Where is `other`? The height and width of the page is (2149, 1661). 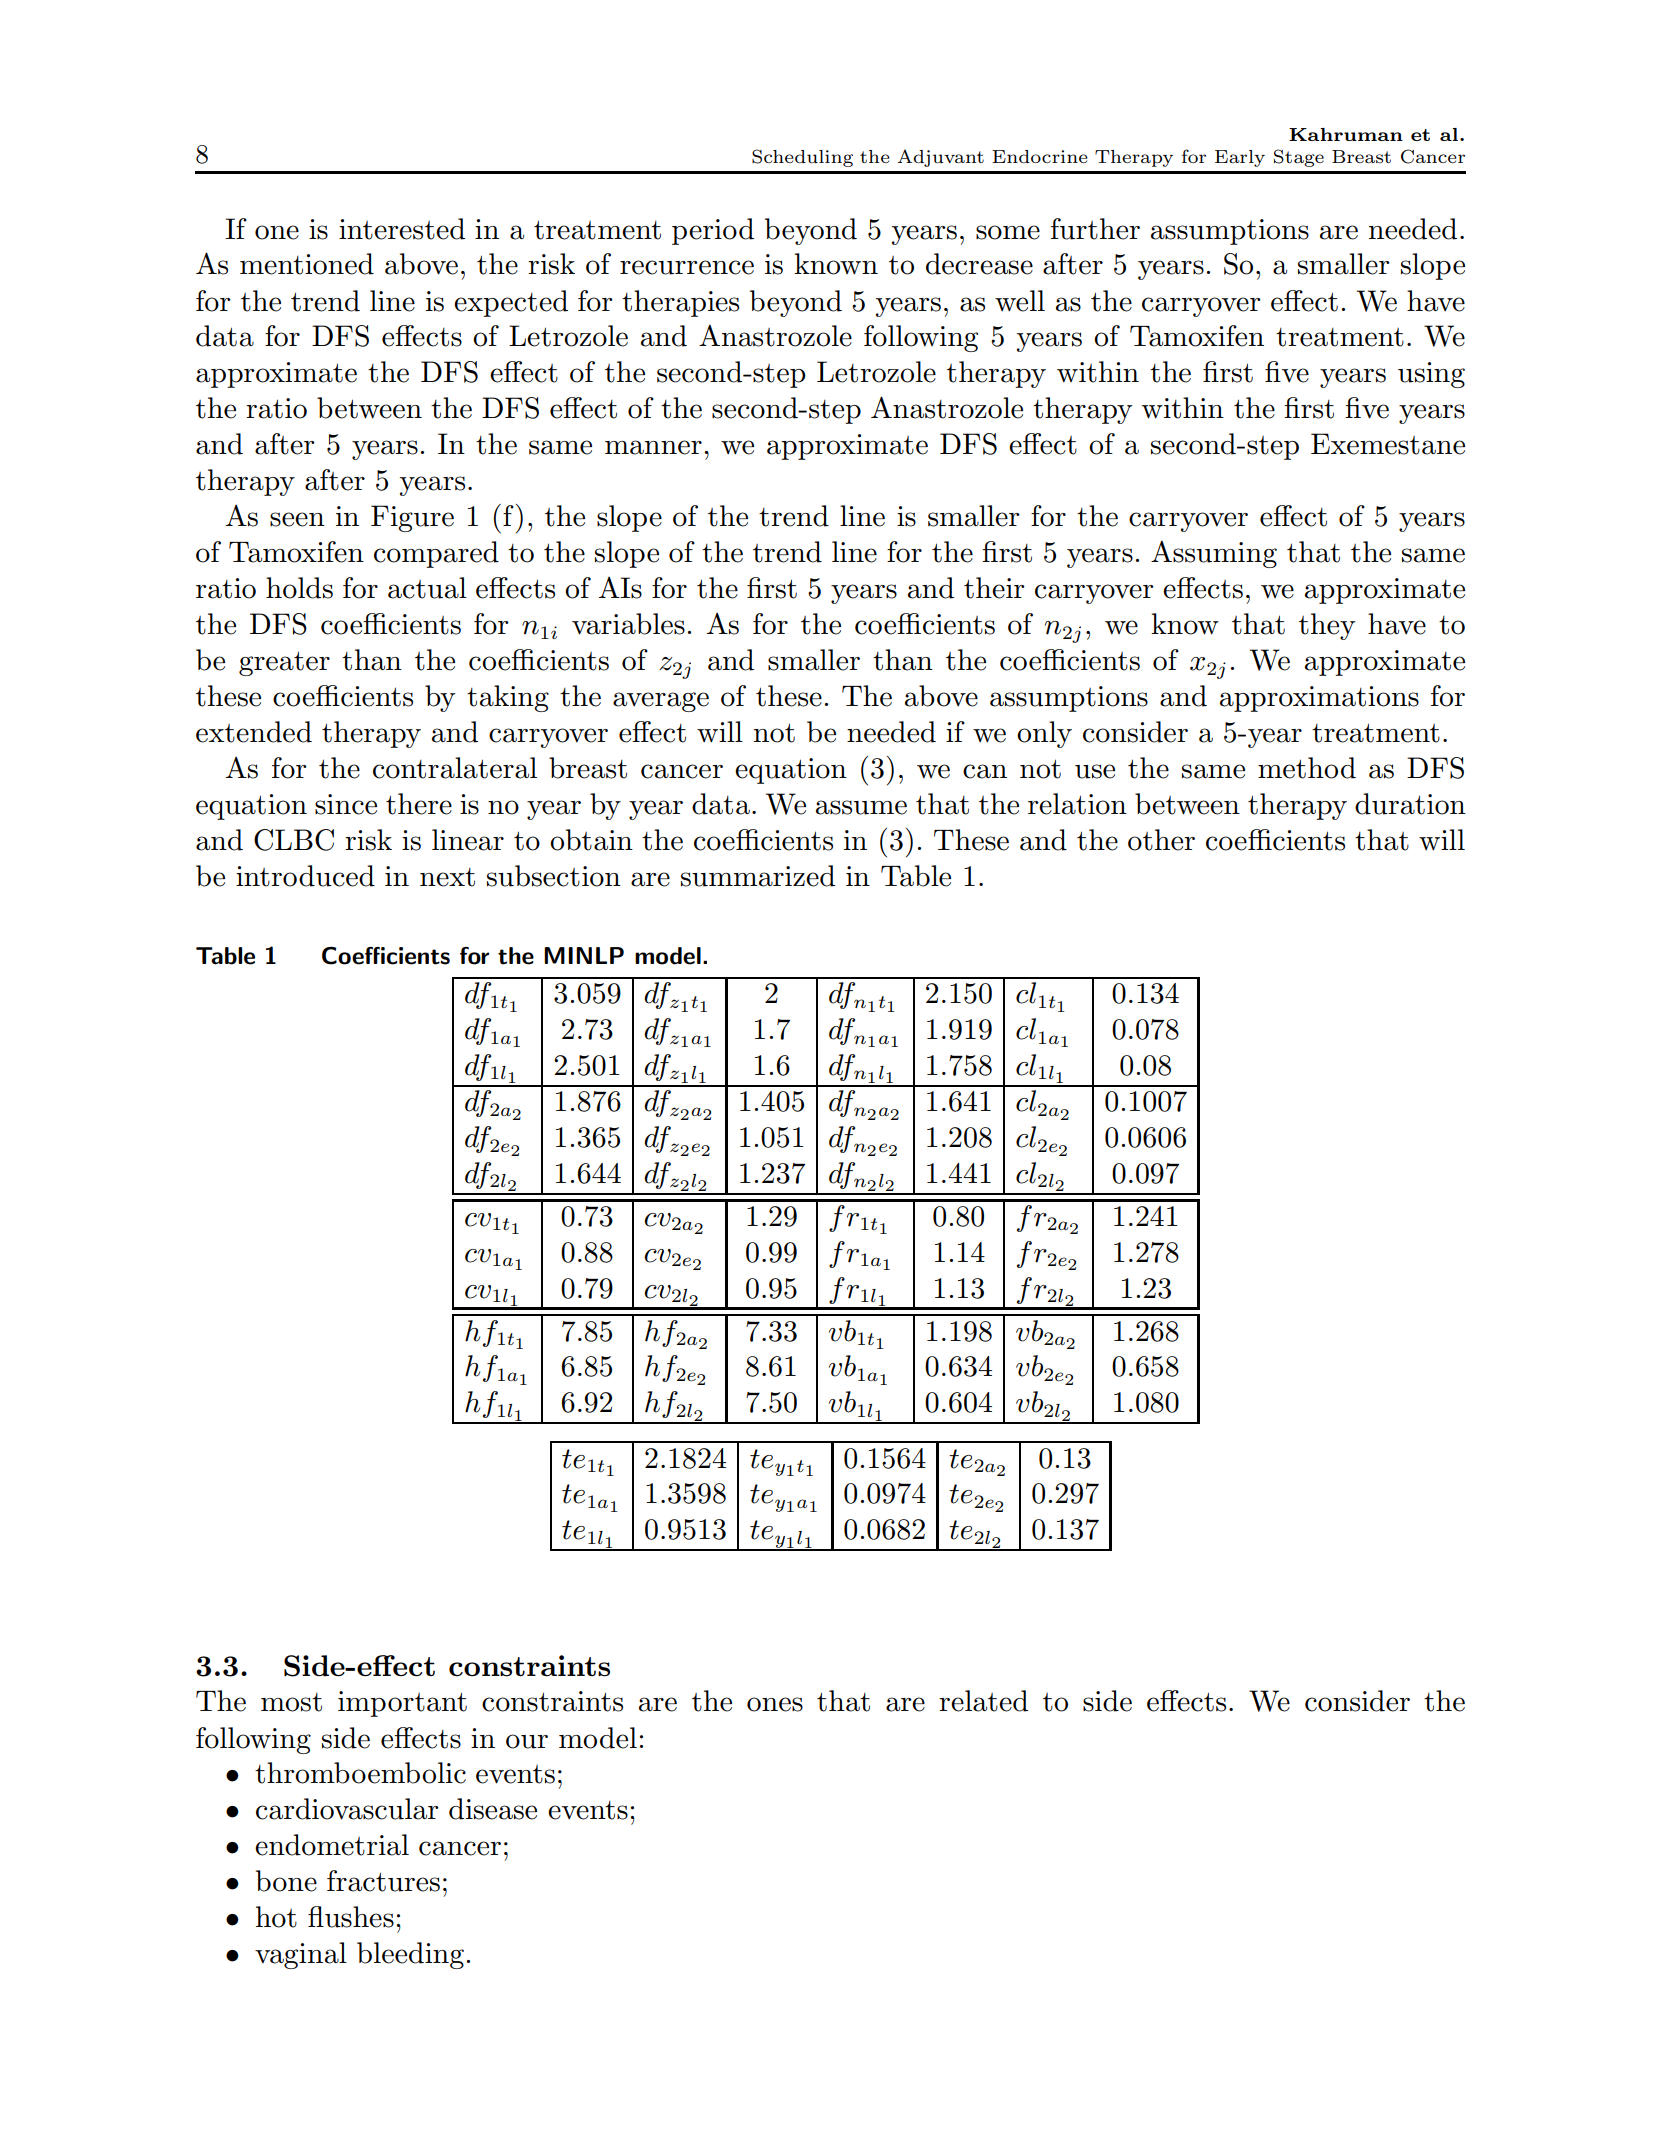 other is located at coordinates (1161, 840).
